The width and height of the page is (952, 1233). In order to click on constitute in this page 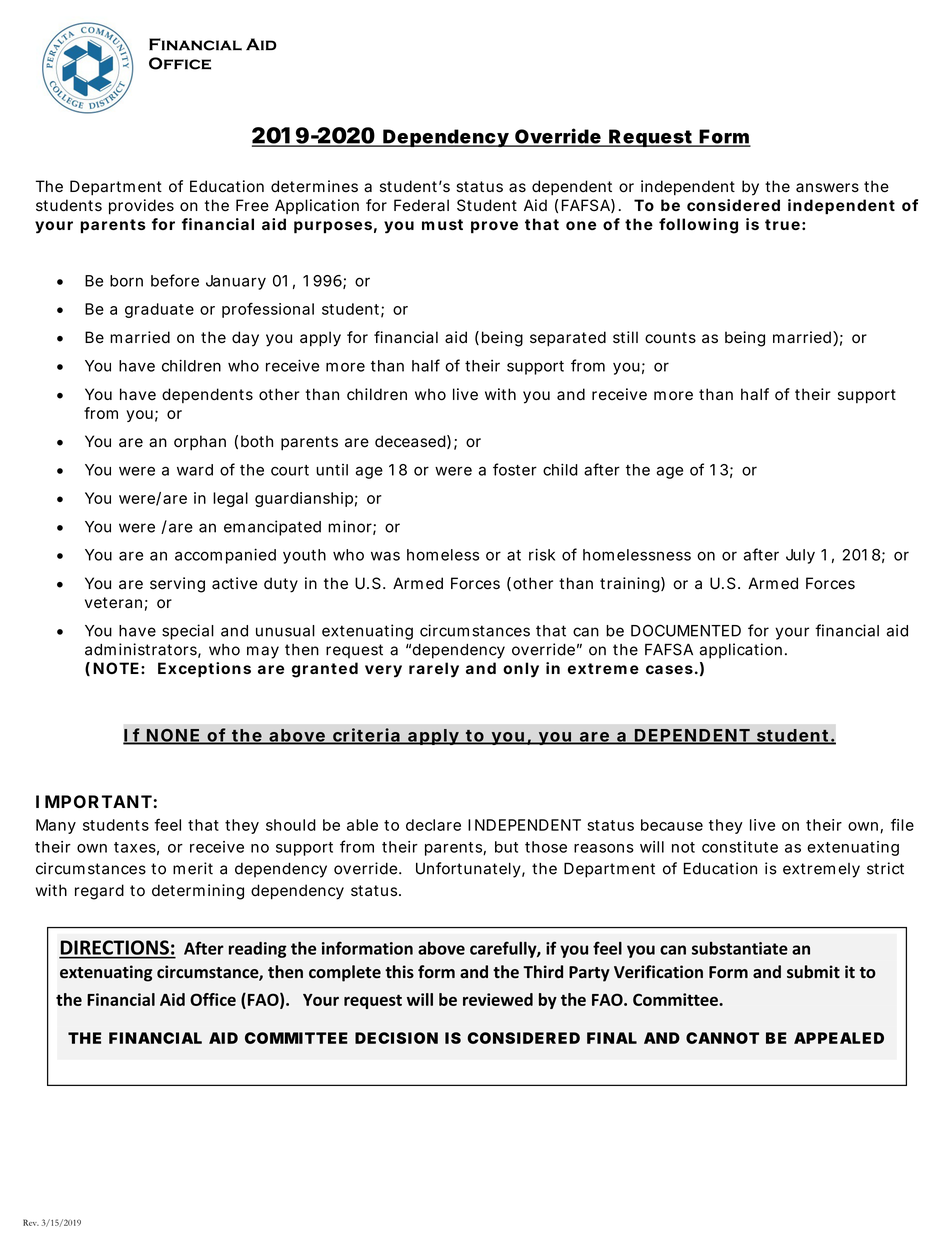, I will do `click(740, 847)`.
